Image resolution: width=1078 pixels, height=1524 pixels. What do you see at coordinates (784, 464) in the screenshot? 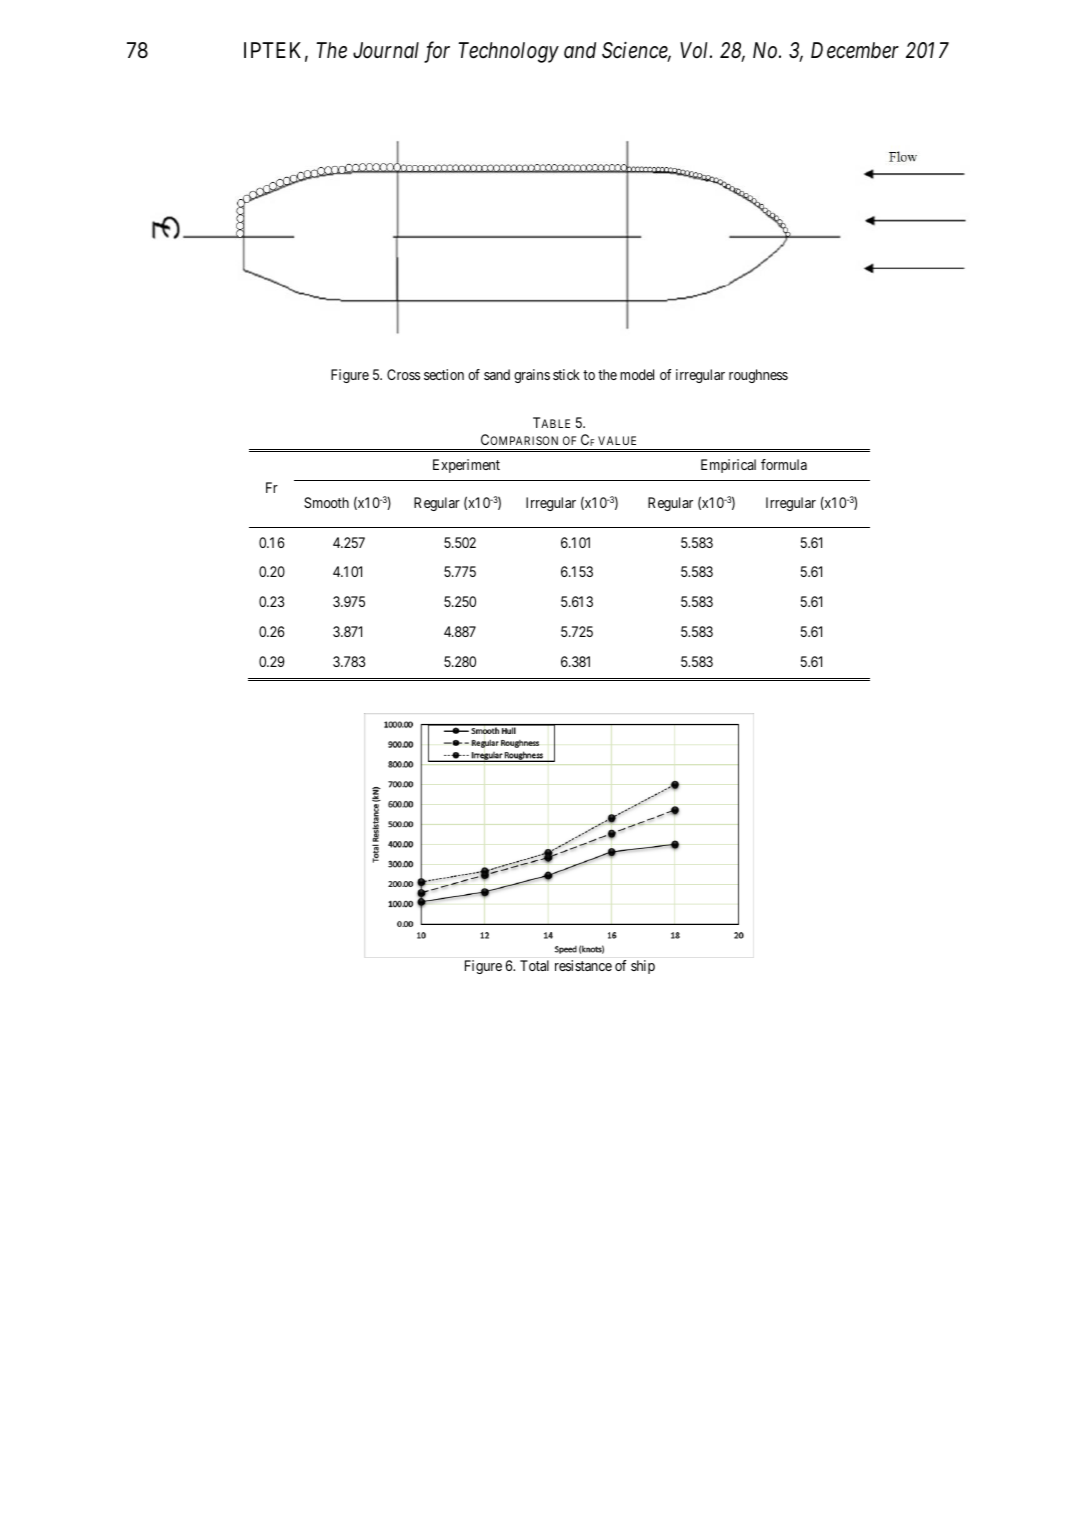
I see `formula` at bounding box center [784, 464].
